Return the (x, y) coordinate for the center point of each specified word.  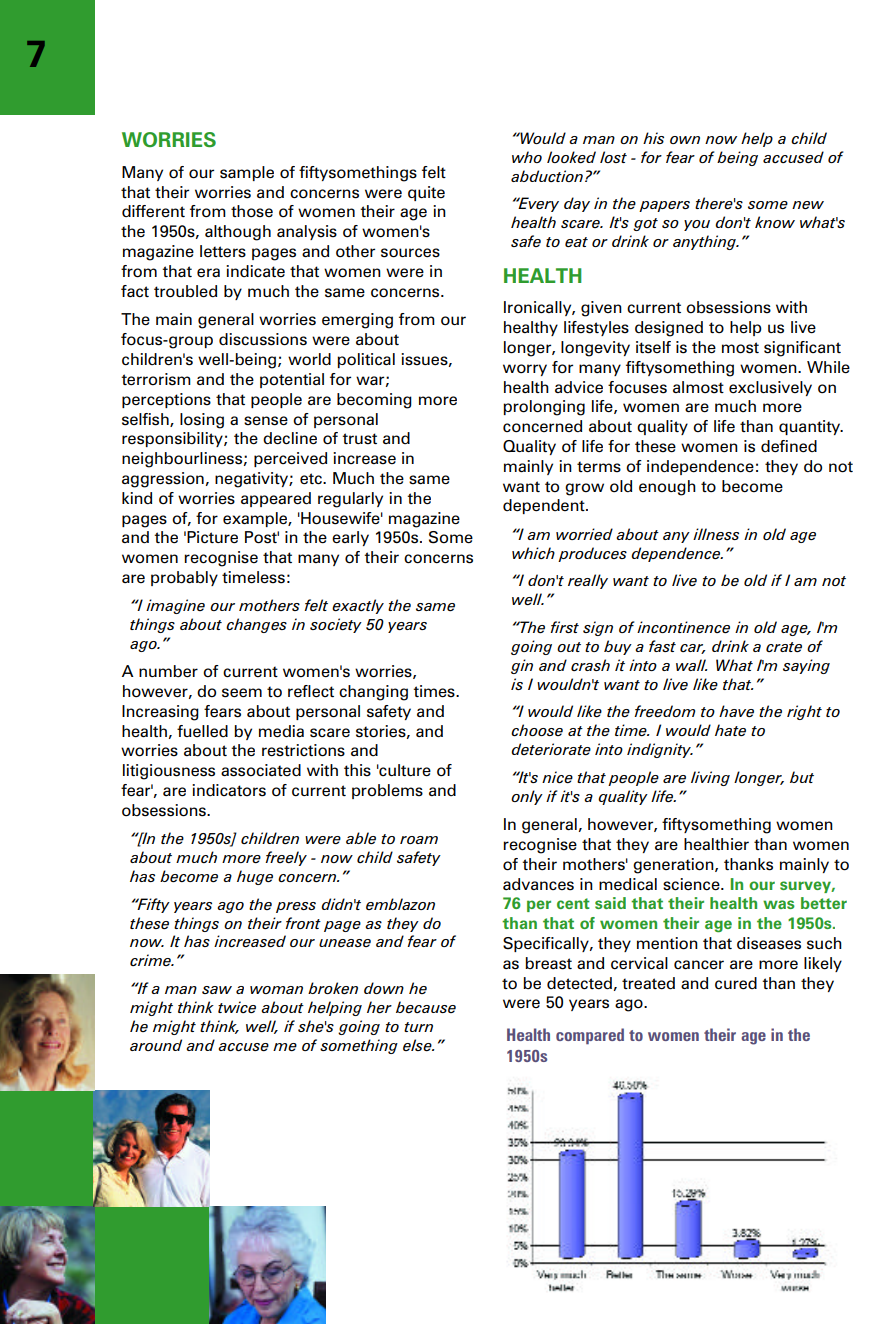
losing (202, 421)
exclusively (770, 388)
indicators (229, 790)
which (533, 553)
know (775, 222)
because (426, 1007)
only (527, 797)
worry (525, 370)
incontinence (683, 627)
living (710, 778)
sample (247, 173)
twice (237, 1007)
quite (426, 193)
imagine (175, 606)
